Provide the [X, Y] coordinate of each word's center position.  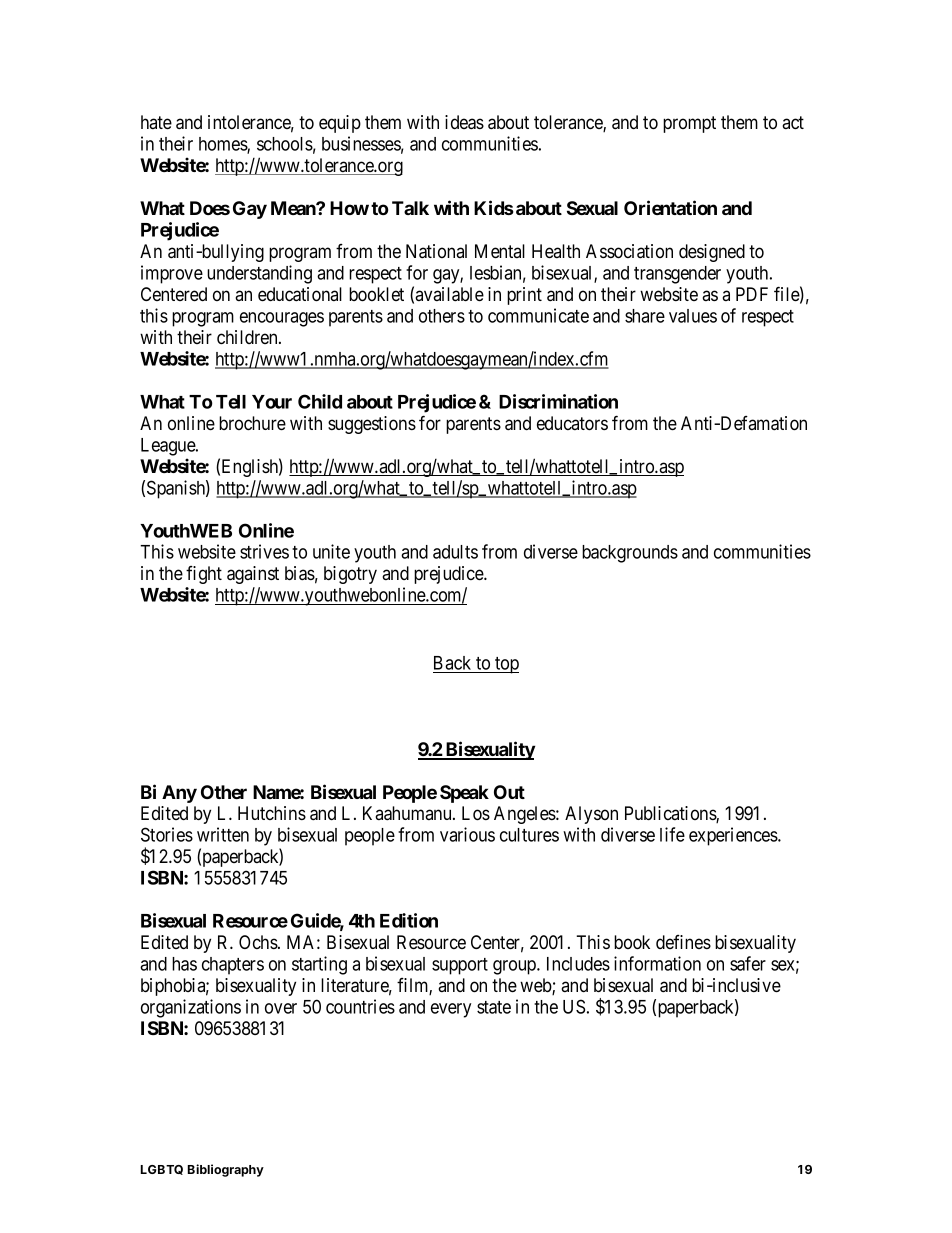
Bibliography [226, 1170]
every [451, 1010]
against [253, 575]
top [506, 665]
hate [156, 122]
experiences [734, 836]
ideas [464, 122]
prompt [689, 124]
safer [748, 963]
